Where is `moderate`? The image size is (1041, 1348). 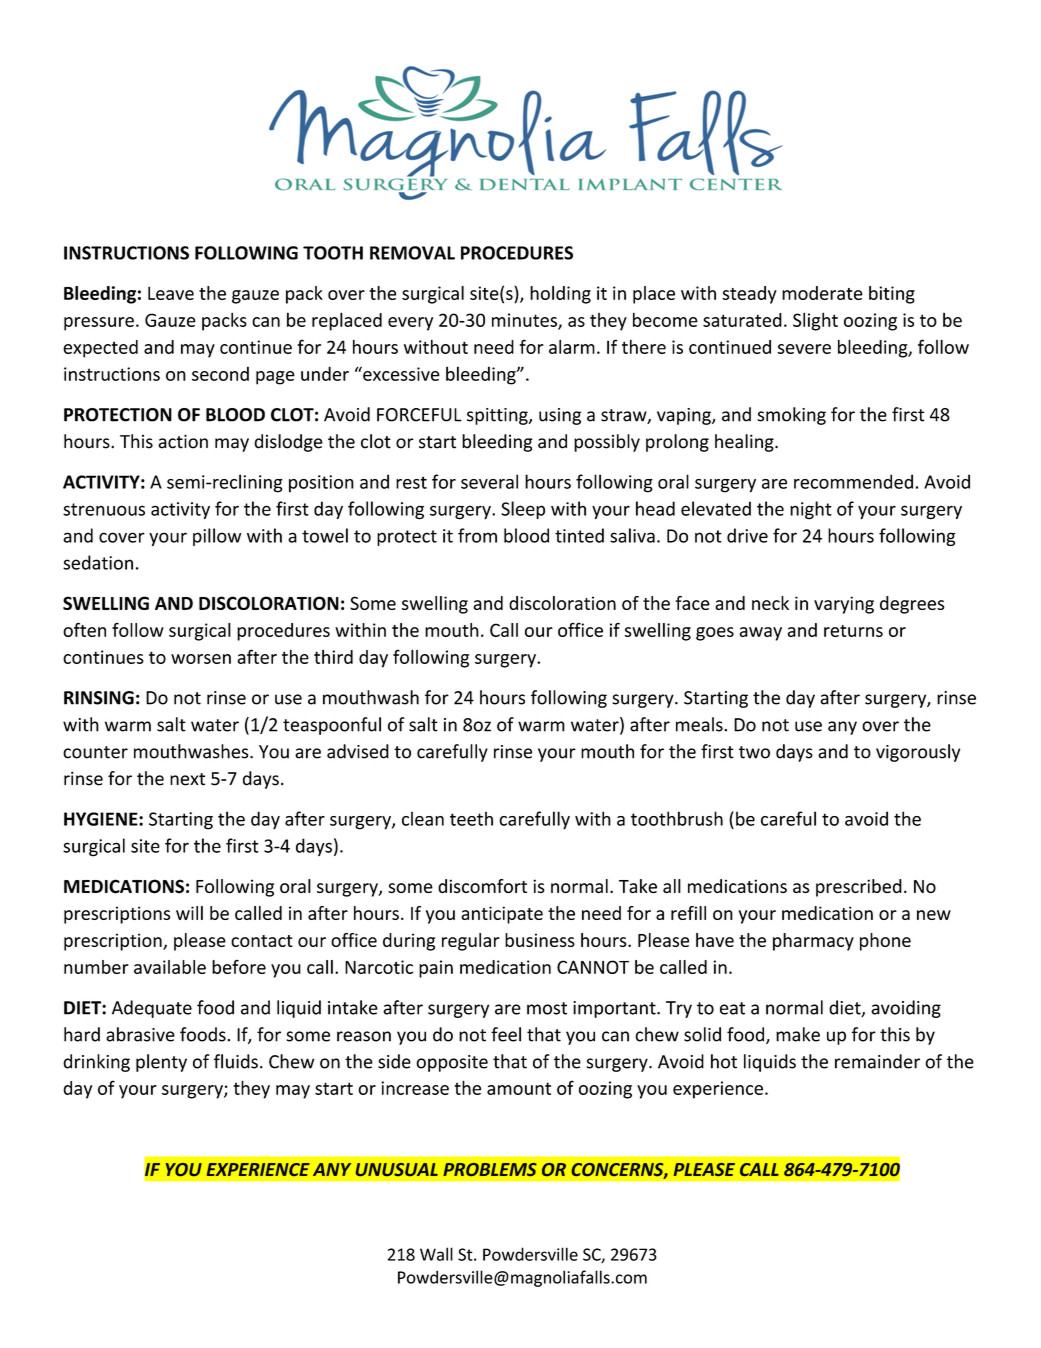
moderate is located at coordinates (822, 293).
